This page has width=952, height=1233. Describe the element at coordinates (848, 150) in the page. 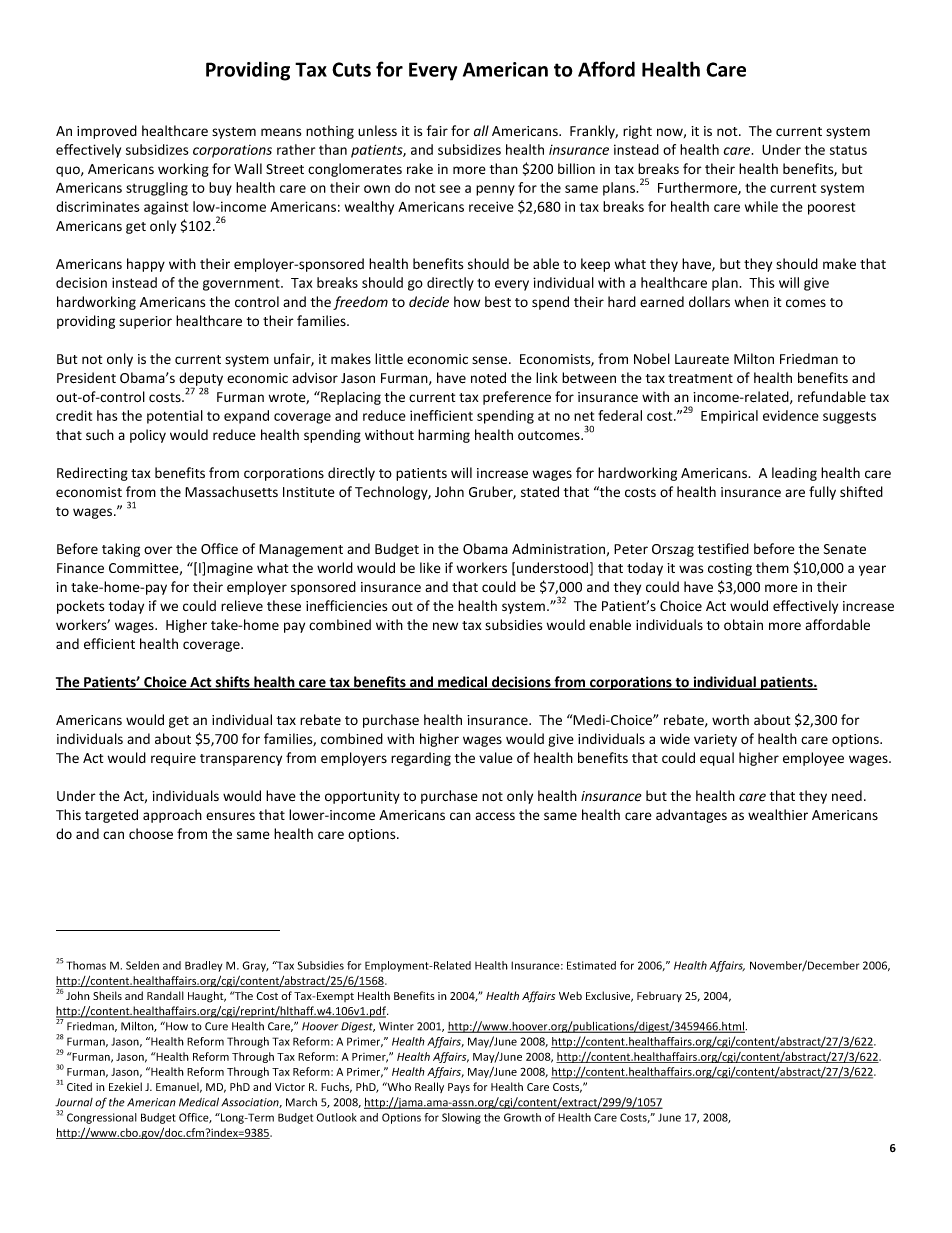

I see `status` at that location.
